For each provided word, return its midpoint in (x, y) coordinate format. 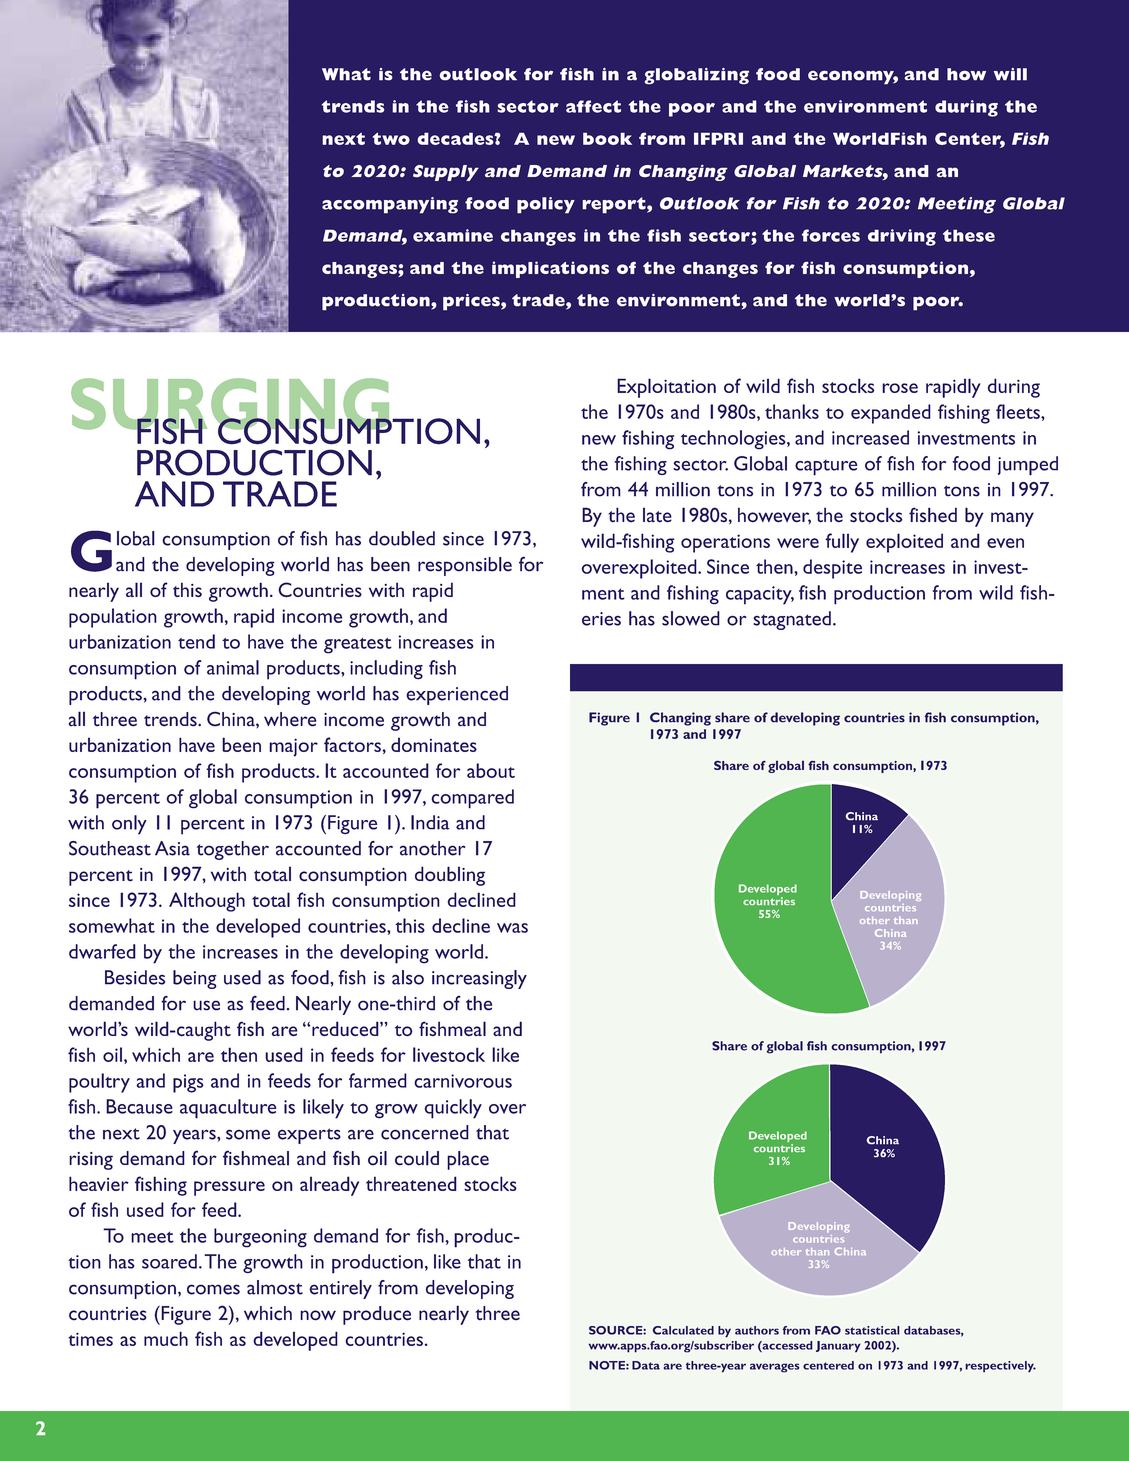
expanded (891, 414)
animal (233, 667)
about (491, 770)
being (195, 979)
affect (593, 106)
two (391, 139)
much (166, 1338)
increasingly (479, 979)
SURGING (231, 405)
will (1010, 74)
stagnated (792, 620)
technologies (734, 440)
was (512, 928)
